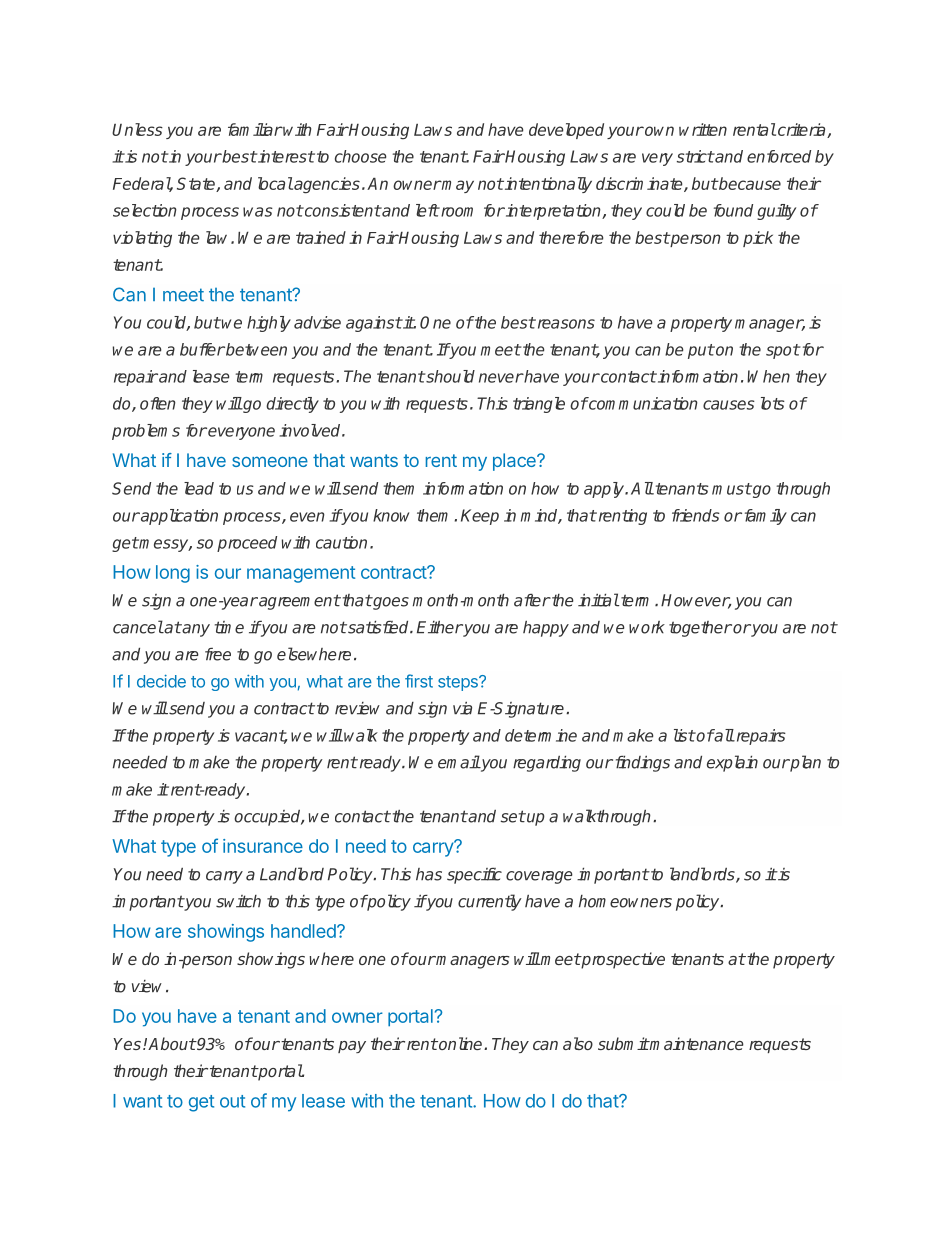 This image has height=1233, width=952. Describe the element at coordinates (513, 816) in the image. I see `set` at that location.
